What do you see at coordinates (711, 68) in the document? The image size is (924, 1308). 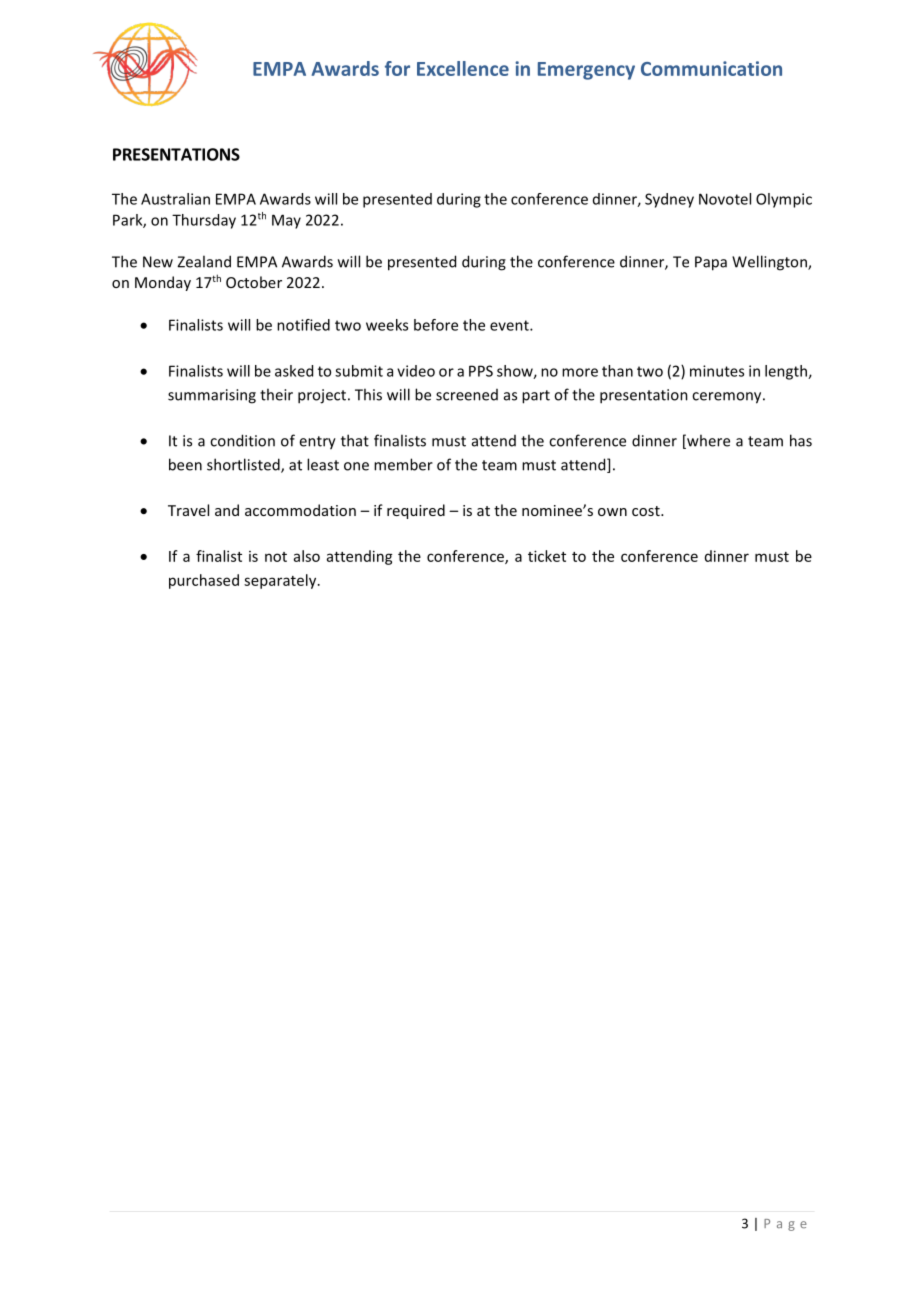 I see `Communication` at bounding box center [711, 68].
